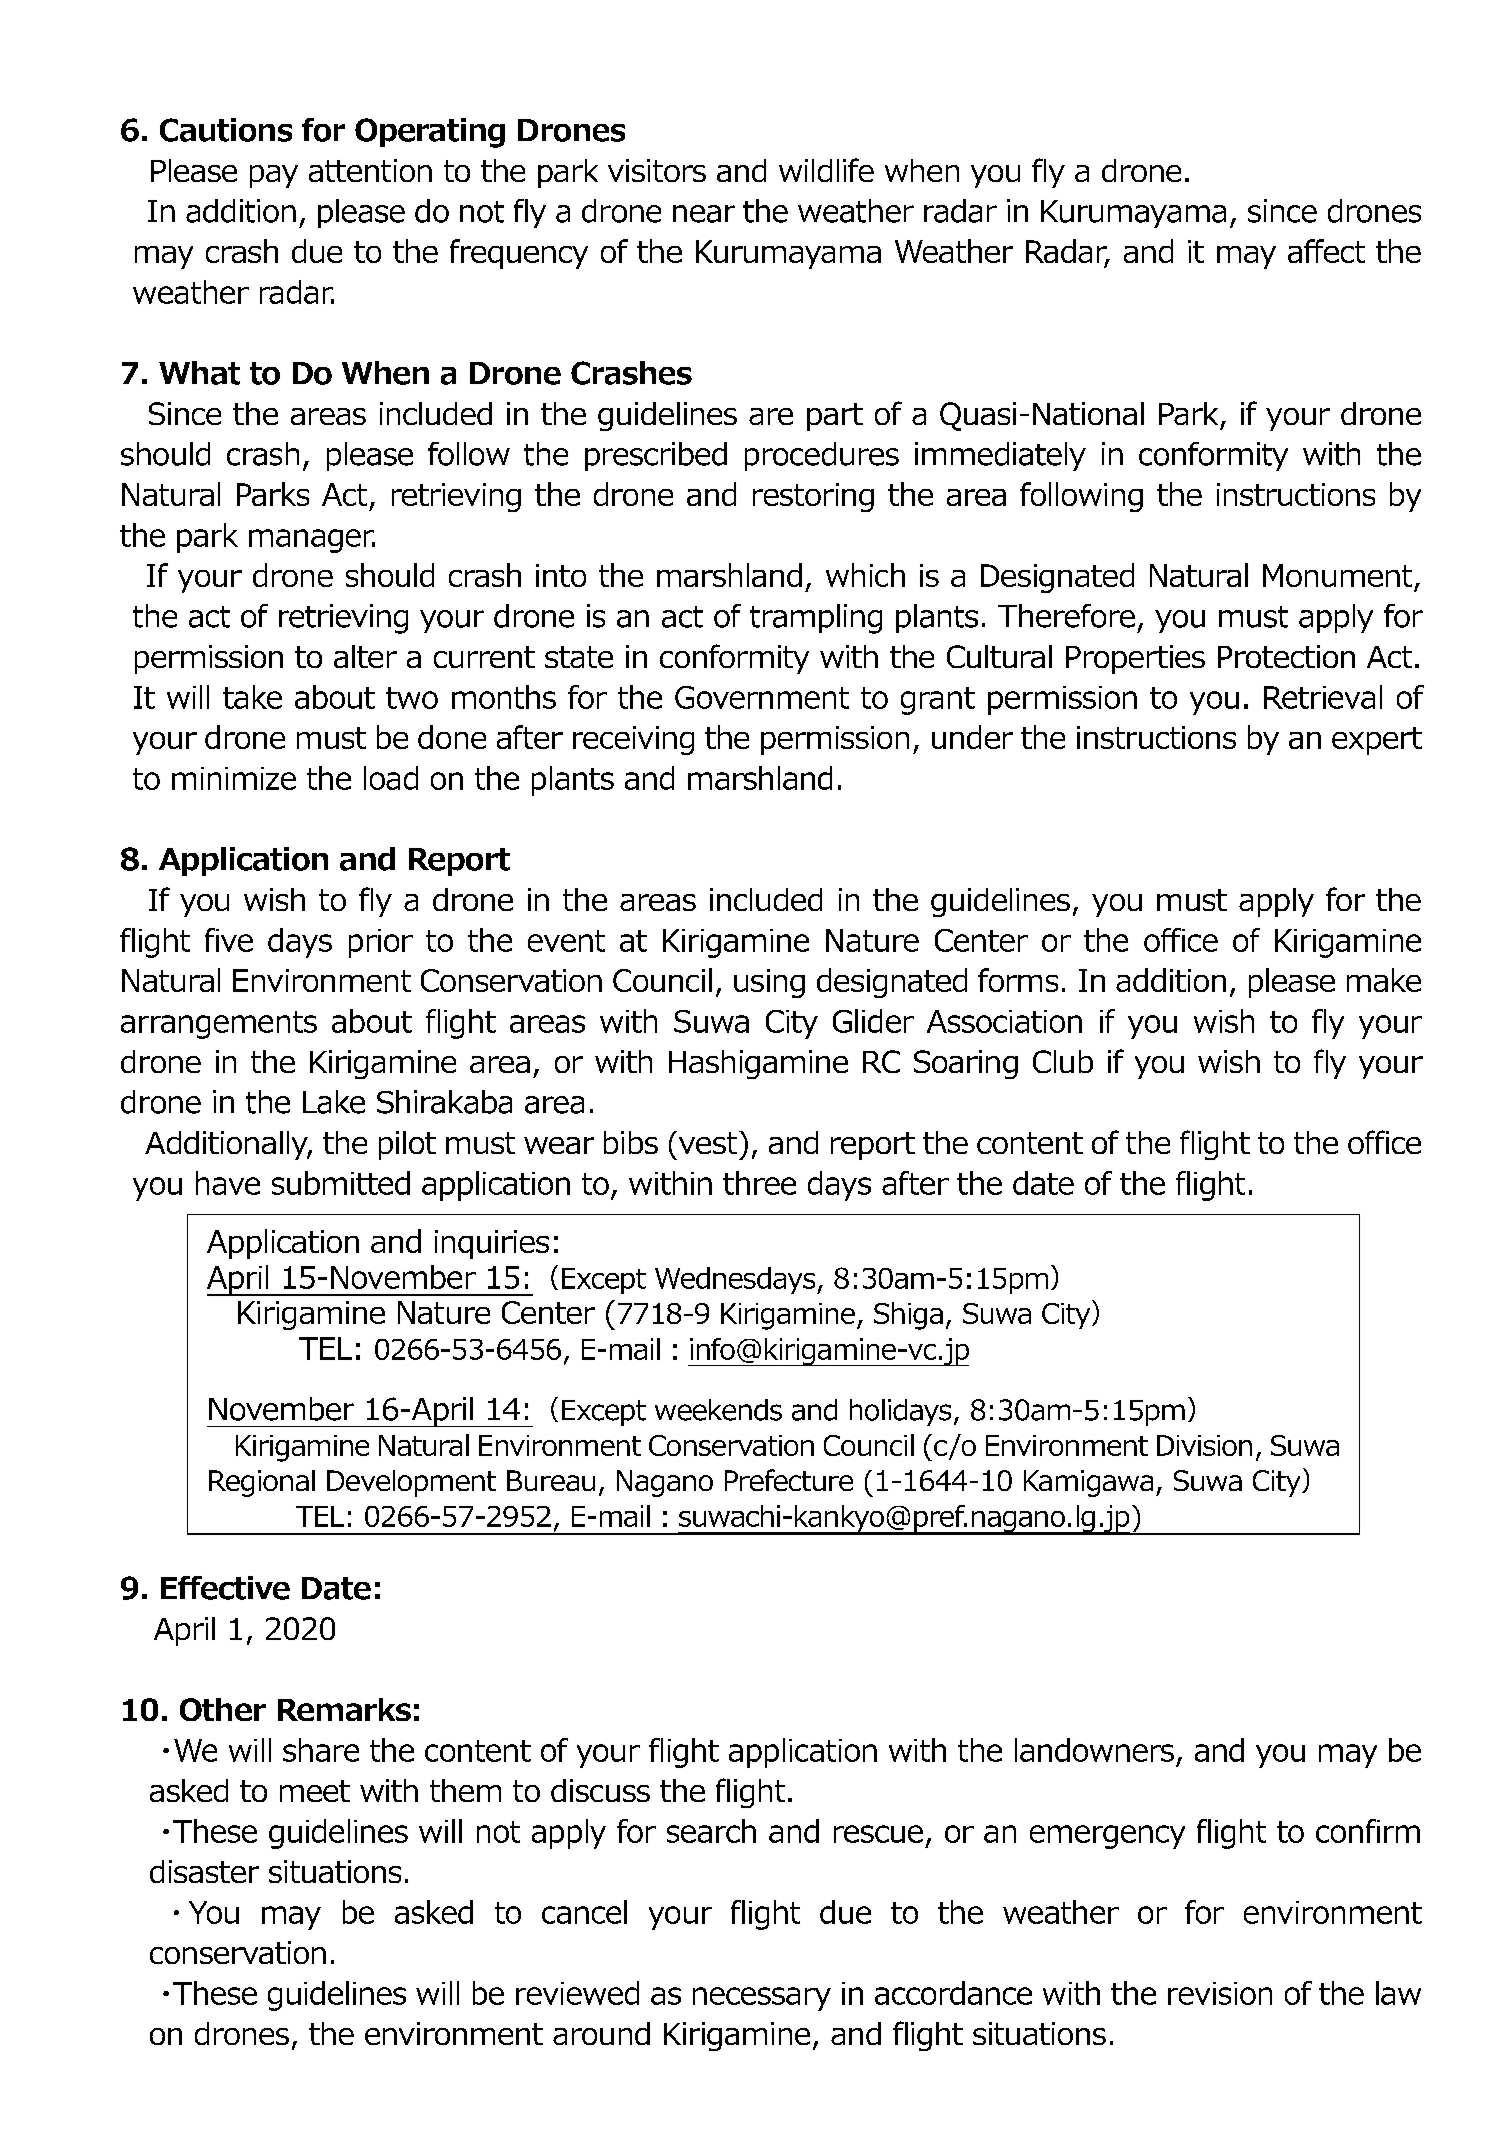  I want to click on wildlife, so click(826, 170).
